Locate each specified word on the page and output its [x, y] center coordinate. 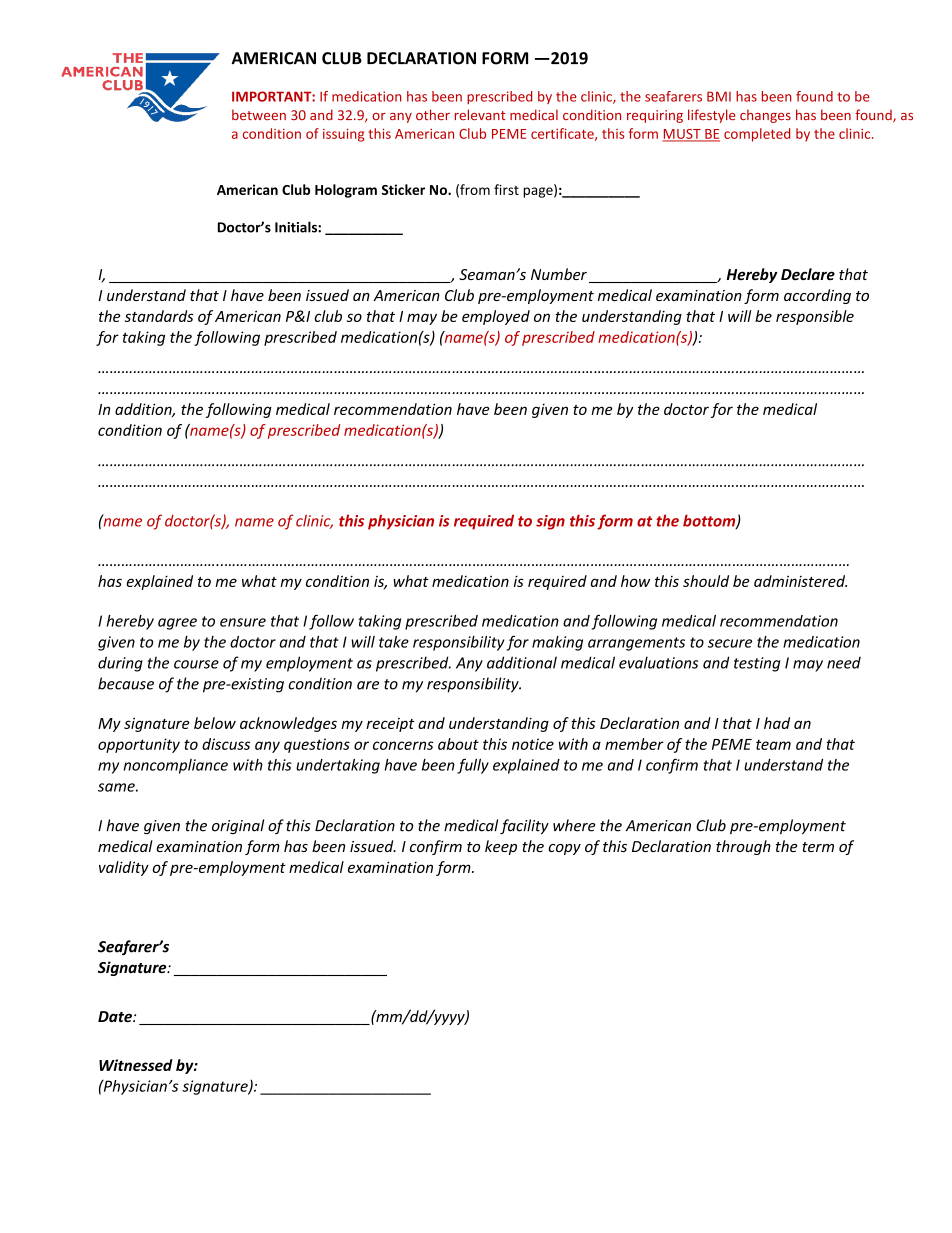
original [238, 826]
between [259, 114]
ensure [243, 622]
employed [496, 317]
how [635, 581]
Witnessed [136, 1065]
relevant [480, 114]
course [196, 664]
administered [800, 581]
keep [501, 847]
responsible [815, 317]
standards [159, 316]
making [557, 643]
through [743, 847]
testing [757, 664]
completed [757, 135]
